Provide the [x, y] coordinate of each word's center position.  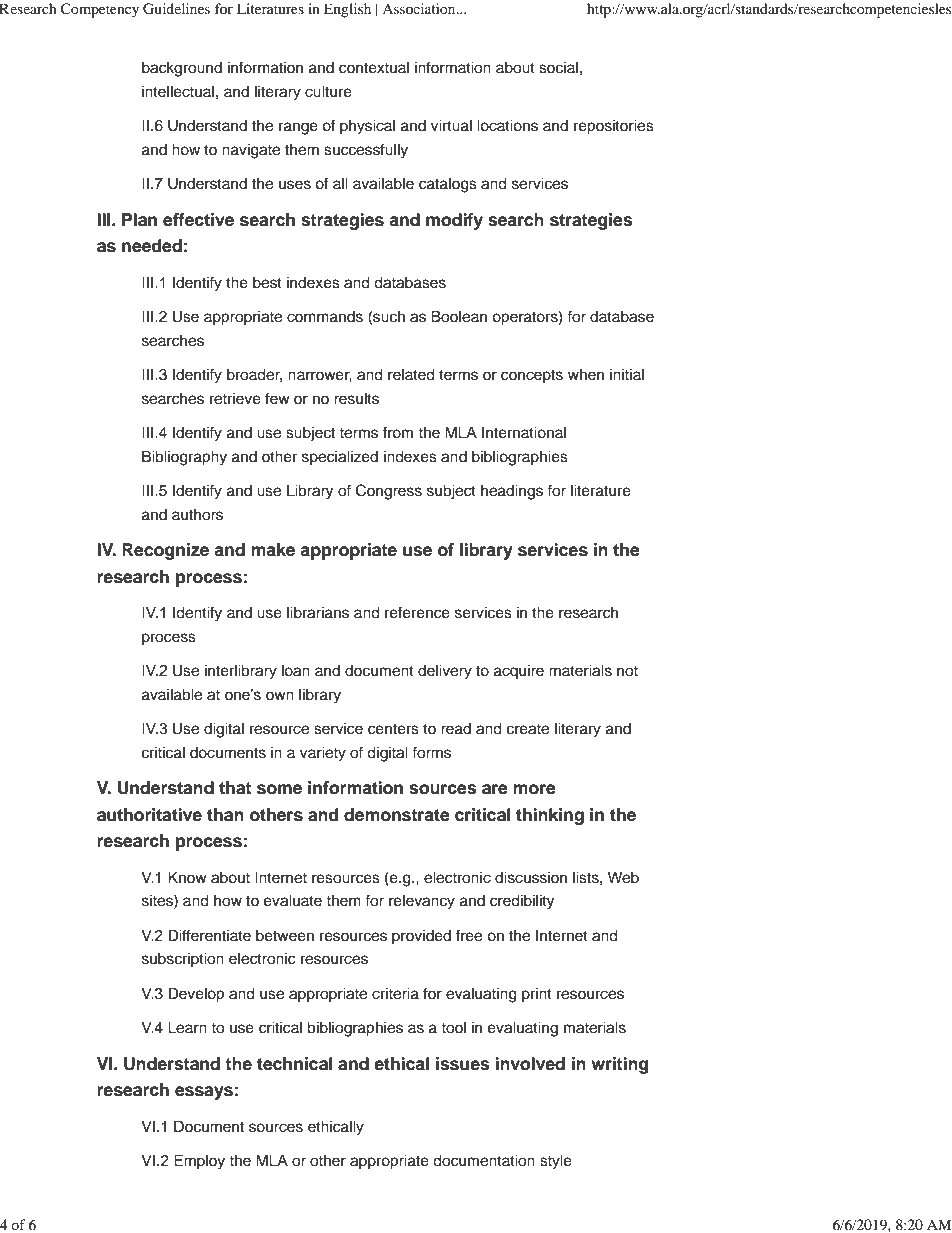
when [586, 374]
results [356, 398]
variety [323, 754]
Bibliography [184, 458]
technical [294, 1064]
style [556, 1162]
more [534, 789]
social [558, 68]
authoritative [149, 815]
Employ [199, 1162]
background [182, 69]
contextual [374, 68]
